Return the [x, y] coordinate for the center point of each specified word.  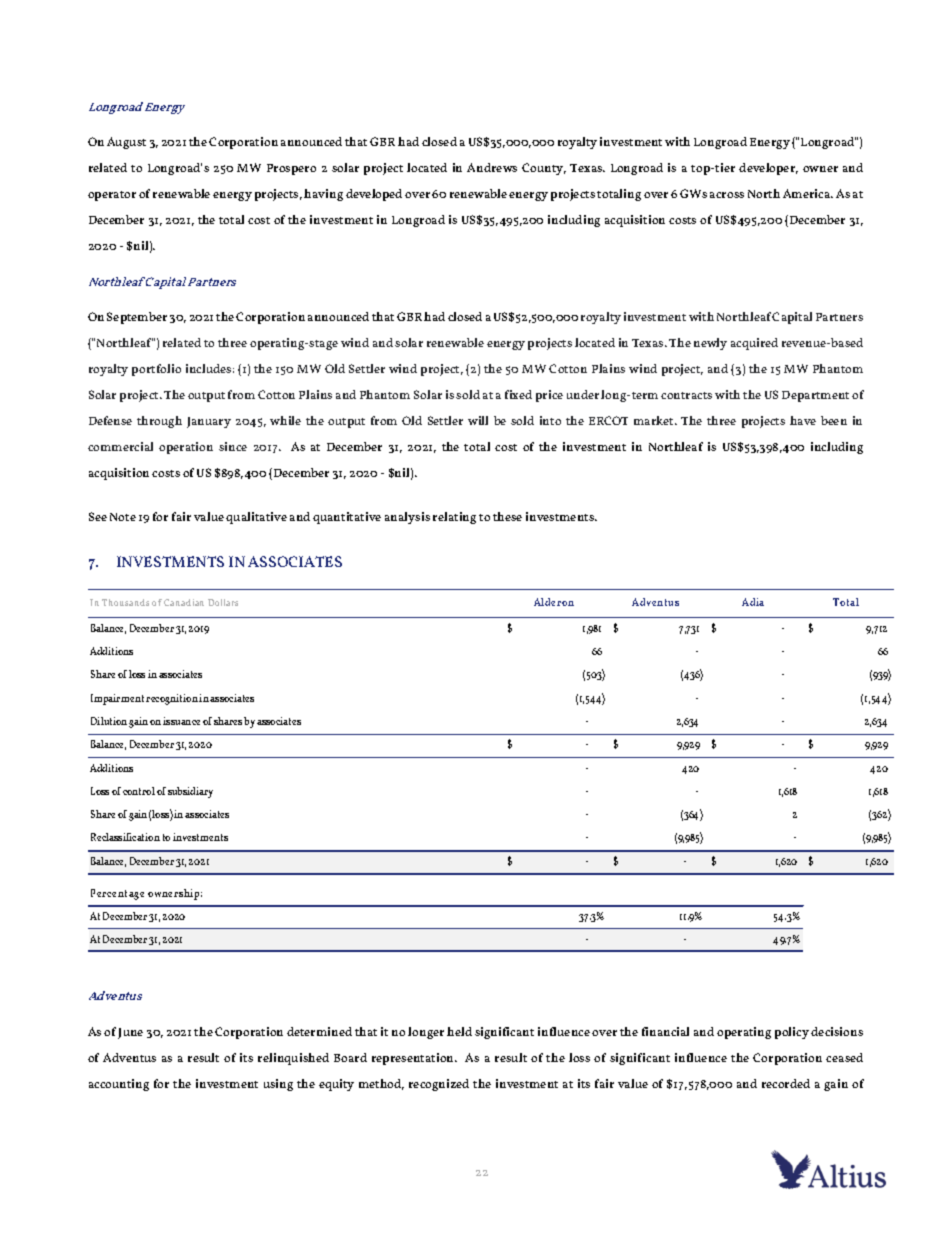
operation [186, 448]
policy [792, 1033]
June [130, 1033]
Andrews [492, 167]
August [126, 143]
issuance [181, 721]
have [803, 420]
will [478, 420]
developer [768, 169]
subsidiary [190, 792]
